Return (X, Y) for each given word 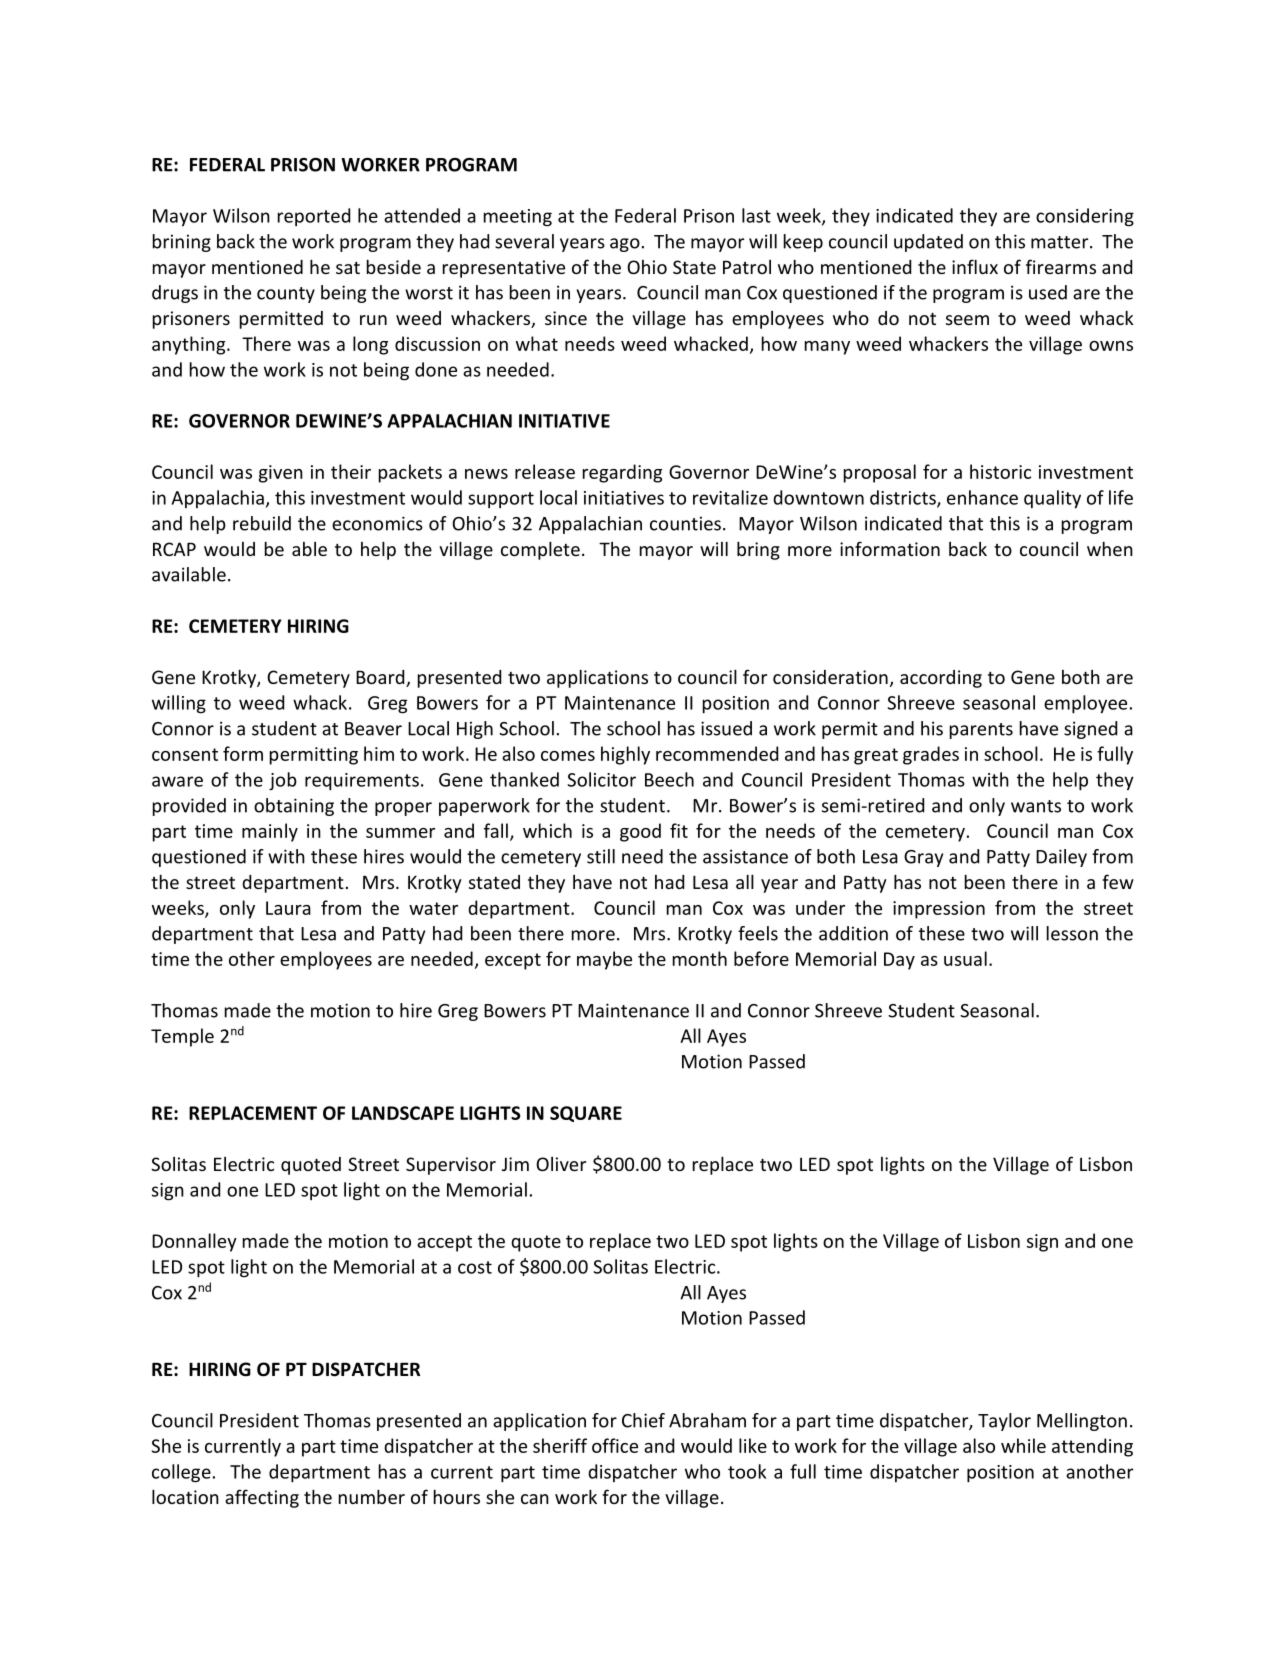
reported (314, 217)
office (615, 1445)
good (640, 832)
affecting (262, 1498)
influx (975, 266)
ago (625, 245)
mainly (270, 832)
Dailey (1061, 858)
